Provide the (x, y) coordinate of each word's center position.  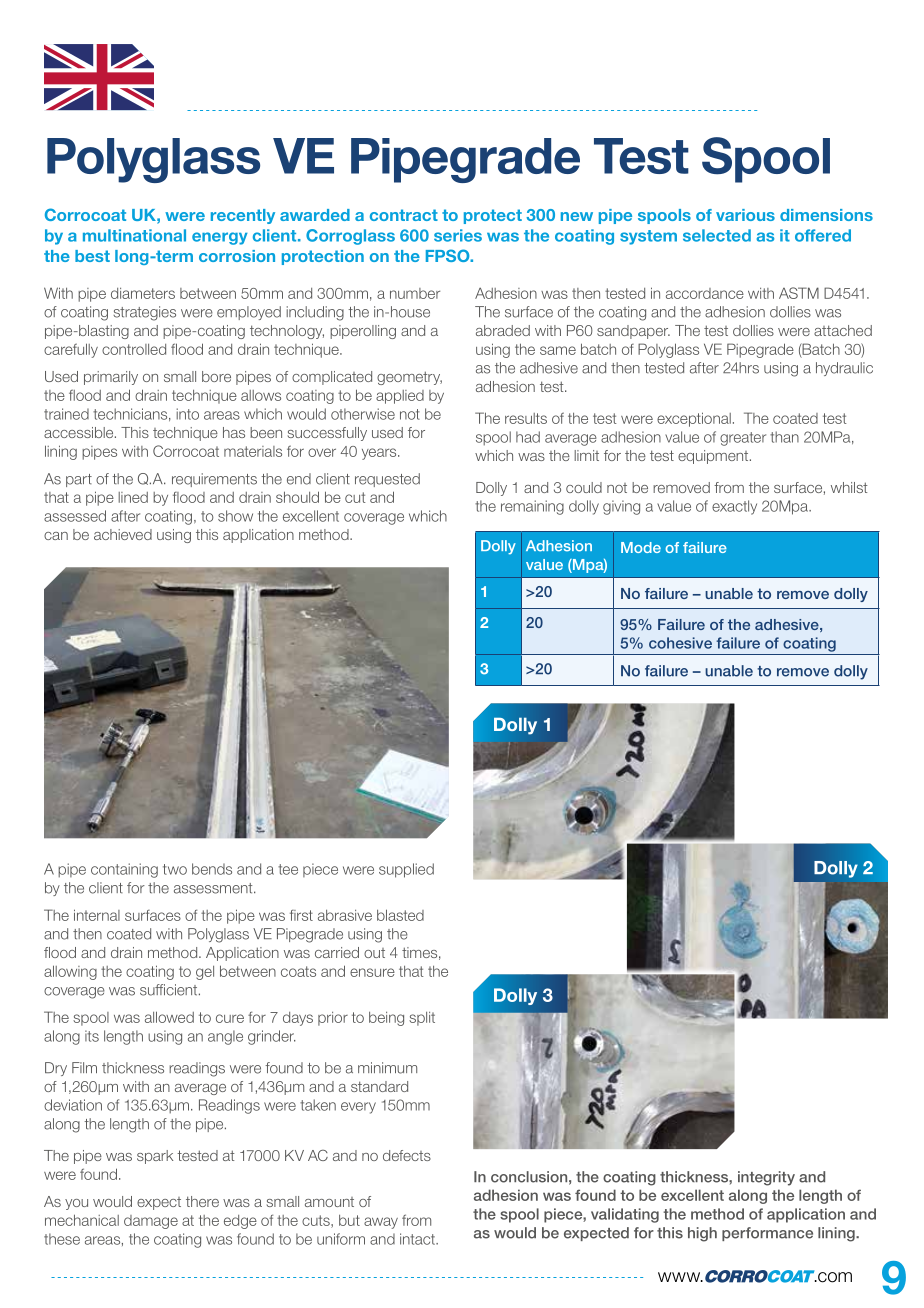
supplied (406, 870)
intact (418, 1239)
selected (717, 235)
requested (387, 480)
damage (151, 1222)
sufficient (170, 990)
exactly (734, 507)
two (175, 869)
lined (133, 497)
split (422, 1019)
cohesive (680, 643)
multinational (134, 235)
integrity (766, 1178)
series (458, 235)
